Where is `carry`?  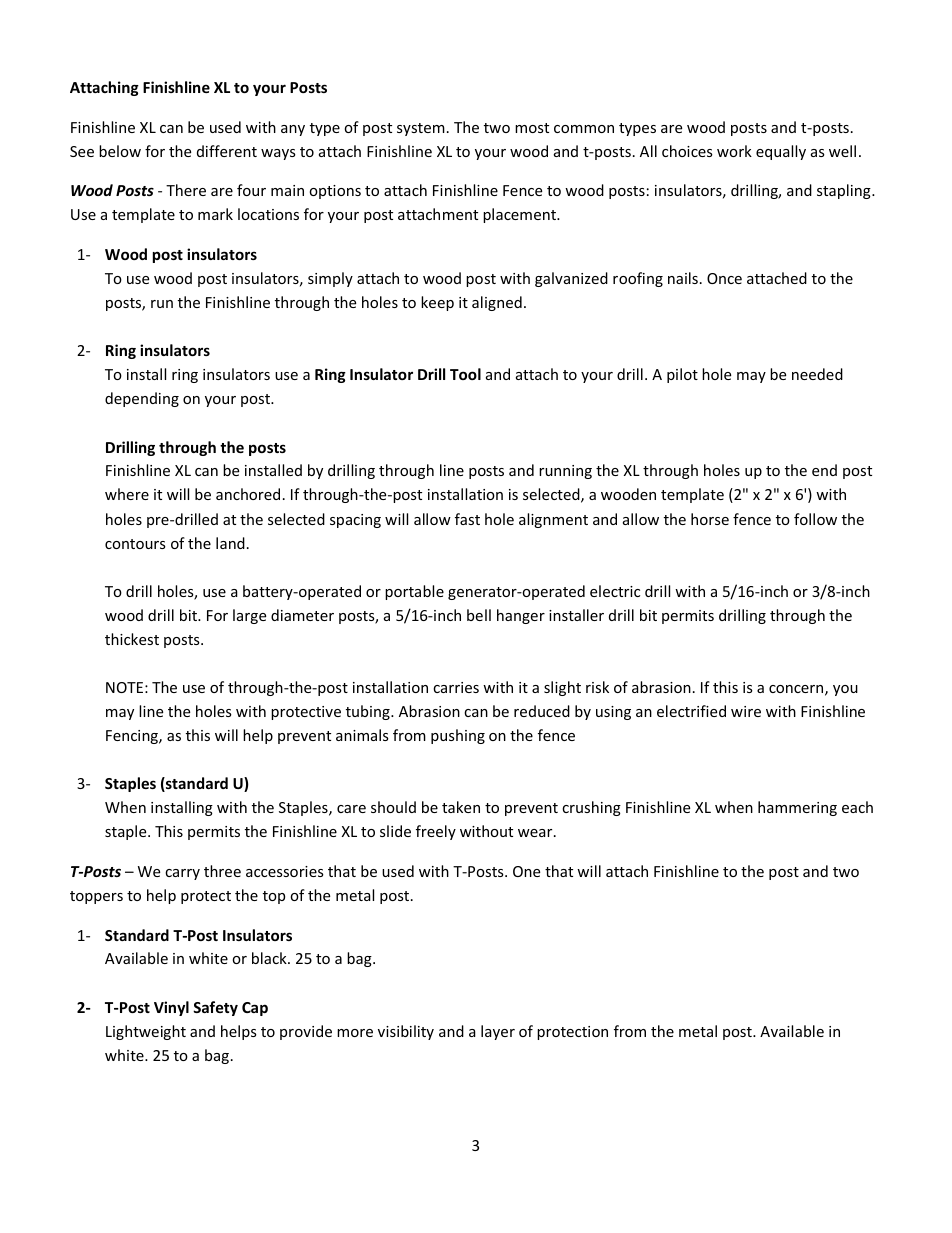 carry is located at coordinates (182, 874).
